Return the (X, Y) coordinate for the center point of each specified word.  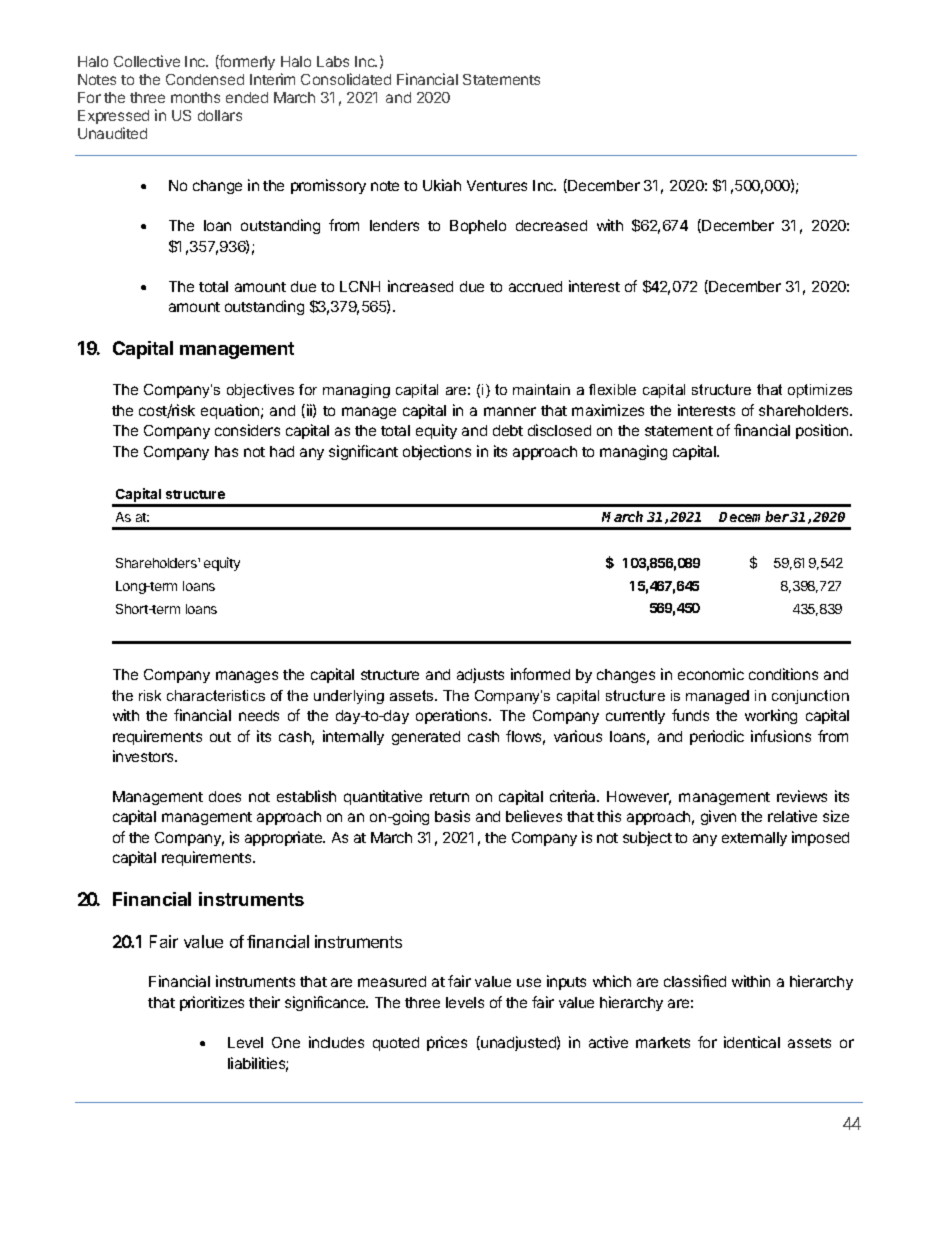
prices (447, 1043)
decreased (551, 225)
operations (453, 716)
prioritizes (212, 1003)
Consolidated (346, 79)
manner (510, 411)
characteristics (216, 695)
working (771, 716)
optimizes (820, 391)
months (195, 97)
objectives (260, 391)
